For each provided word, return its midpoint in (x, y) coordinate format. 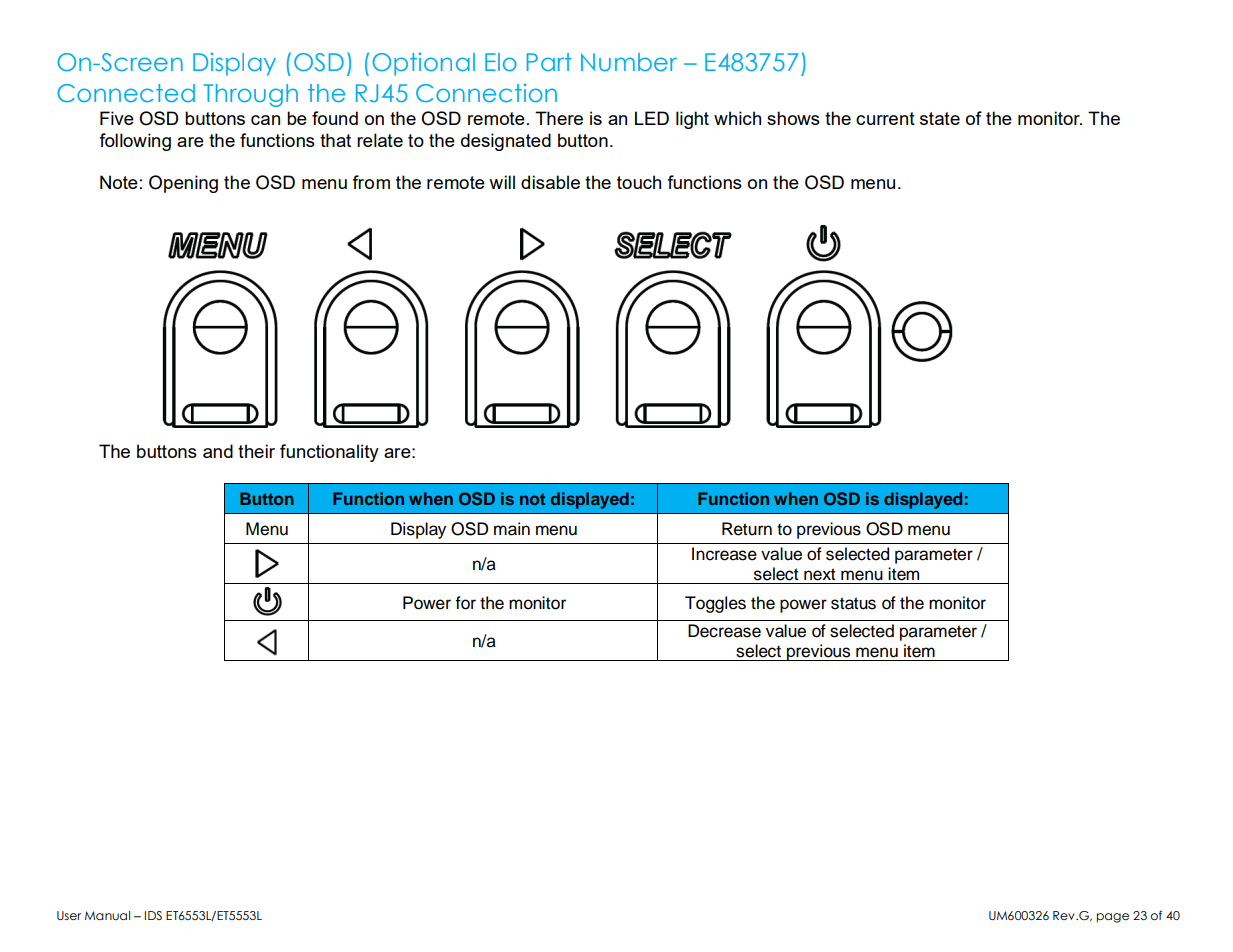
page (1113, 918)
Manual (107, 915)
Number (629, 62)
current (885, 118)
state (940, 118)
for (465, 603)
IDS (153, 915)
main (512, 529)
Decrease (724, 631)
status (853, 603)
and (218, 451)
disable (550, 182)
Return (747, 529)
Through (251, 95)
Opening (183, 184)
